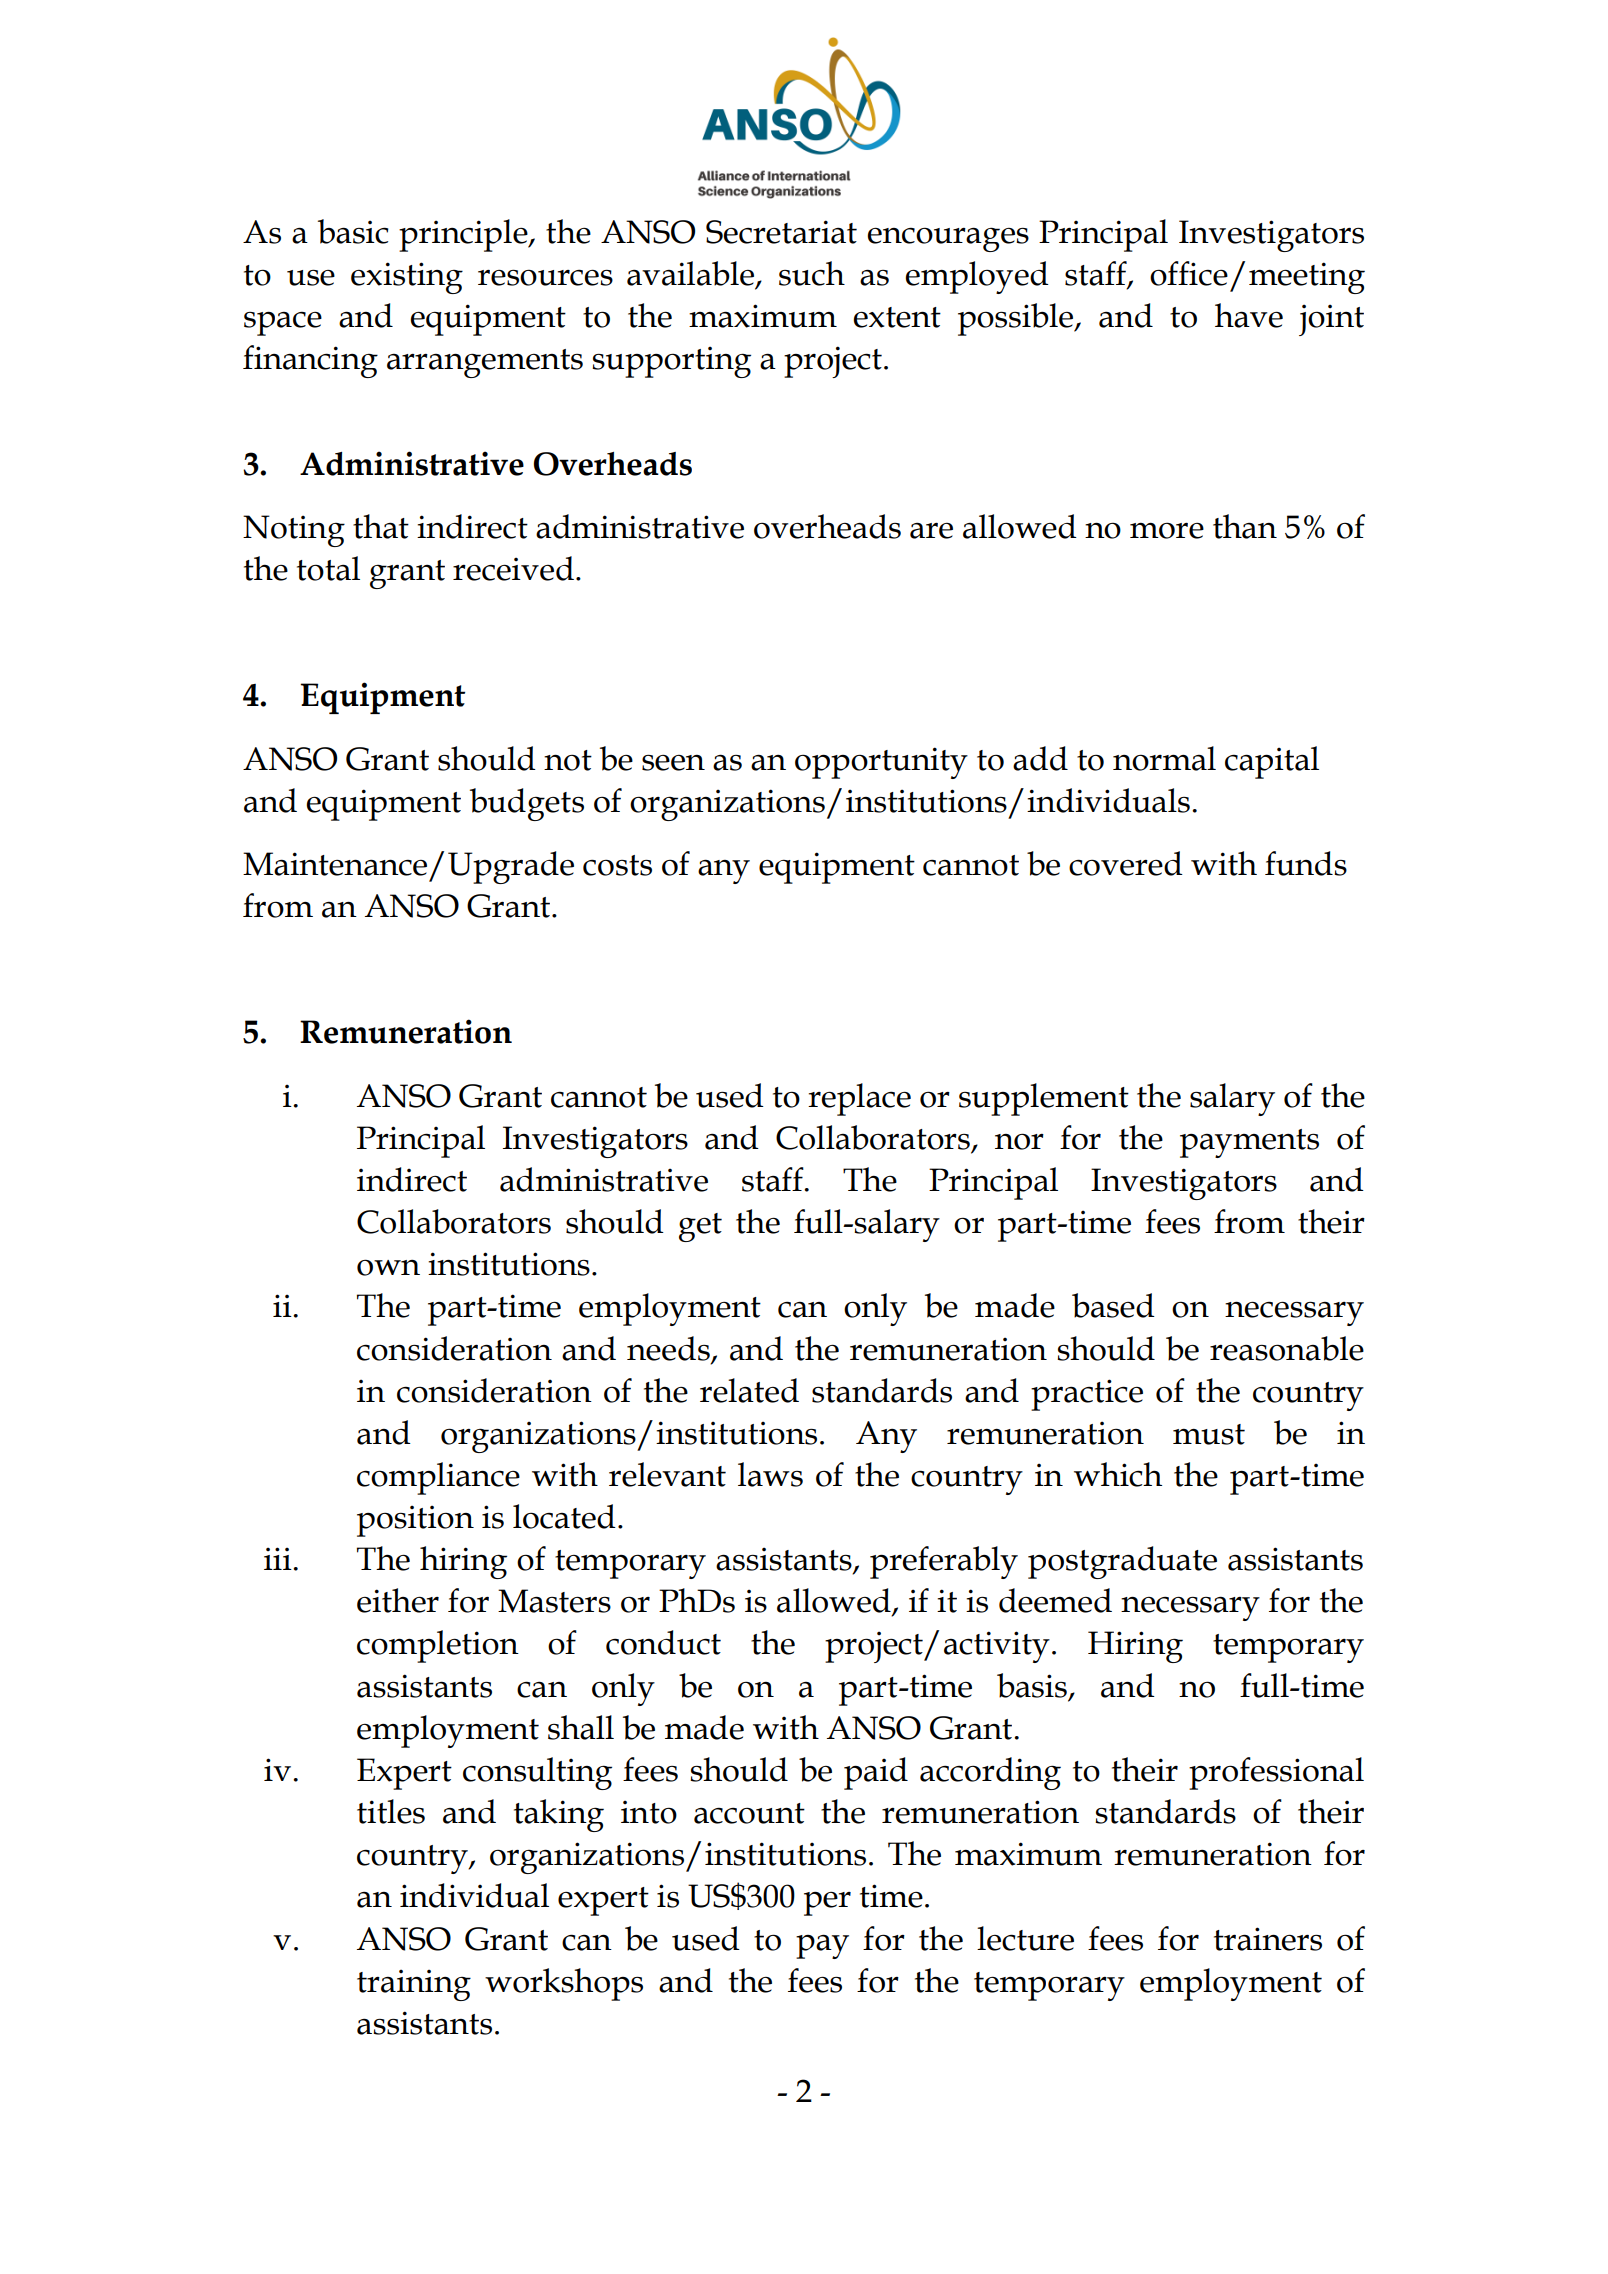  I want to click on payments, so click(1249, 1143).
